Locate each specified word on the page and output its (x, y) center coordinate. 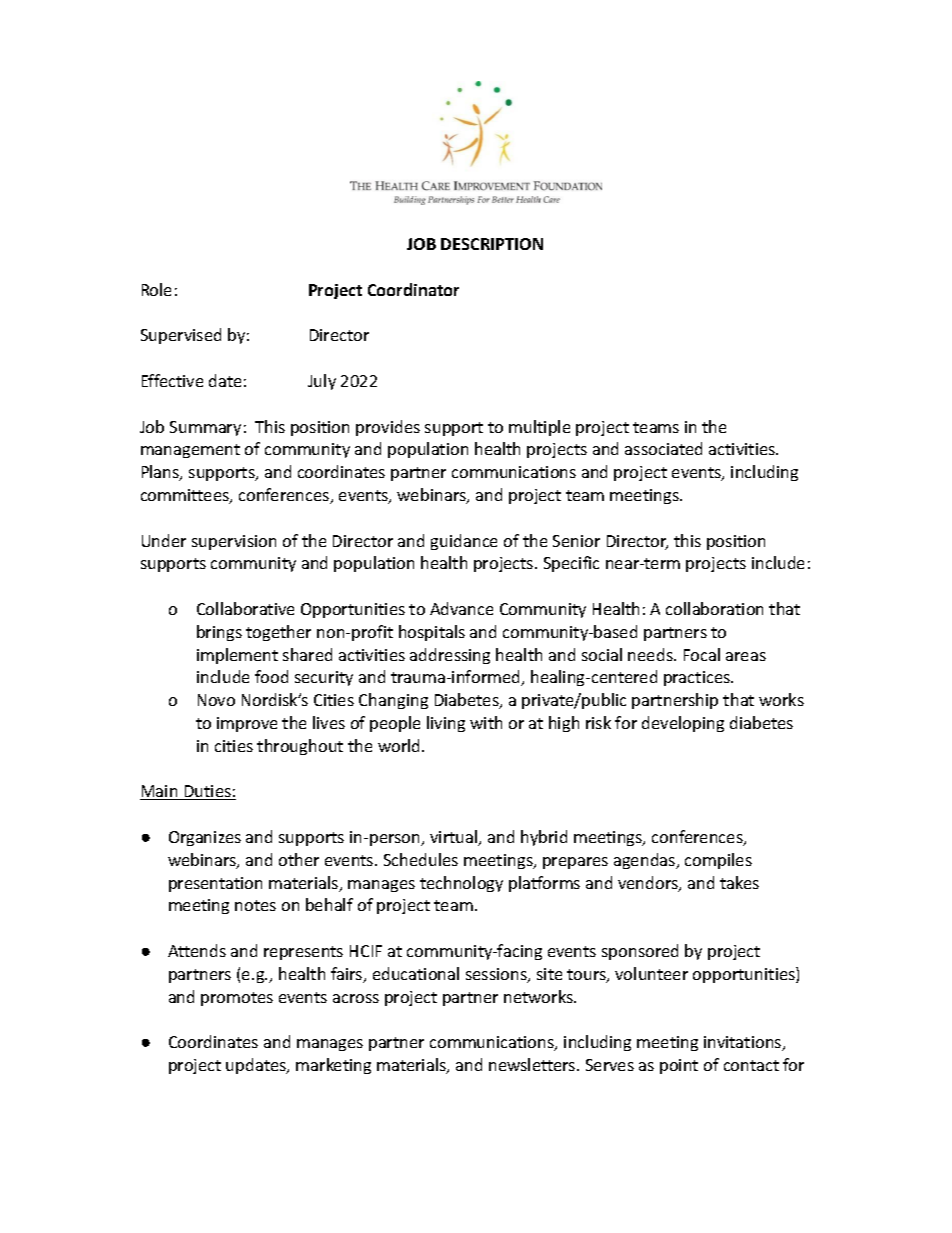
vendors (649, 884)
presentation (215, 884)
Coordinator (413, 289)
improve (247, 724)
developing (683, 724)
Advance (461, 608)
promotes (237, 999)
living (446, 724)
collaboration (714, 608)
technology (461, 884)
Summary (205, 428)
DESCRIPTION (492, 244)
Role (156, 289)
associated (663, 448)
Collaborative (245, 608)
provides (388, 428)
